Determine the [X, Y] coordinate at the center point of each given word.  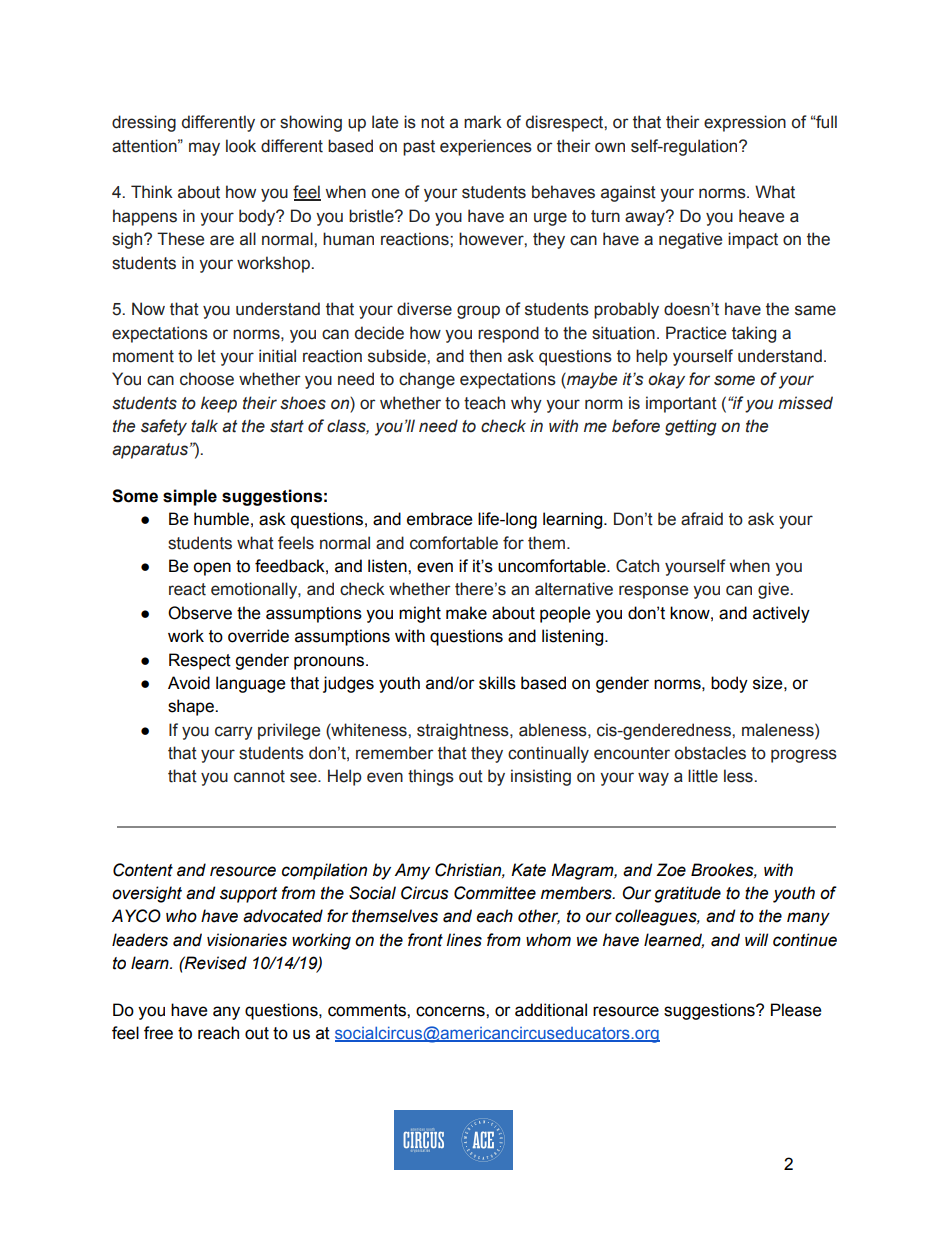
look [241, 146]
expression [745, 123]
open [212, 569]
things [431, 777]
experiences [486, 147]
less [739, 776]
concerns [451, 1011]
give [774, 590]
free [158, 1033]
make [466, 613]
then [485, 356]
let [207, 356]
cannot [259, 776]
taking [754, 334]
